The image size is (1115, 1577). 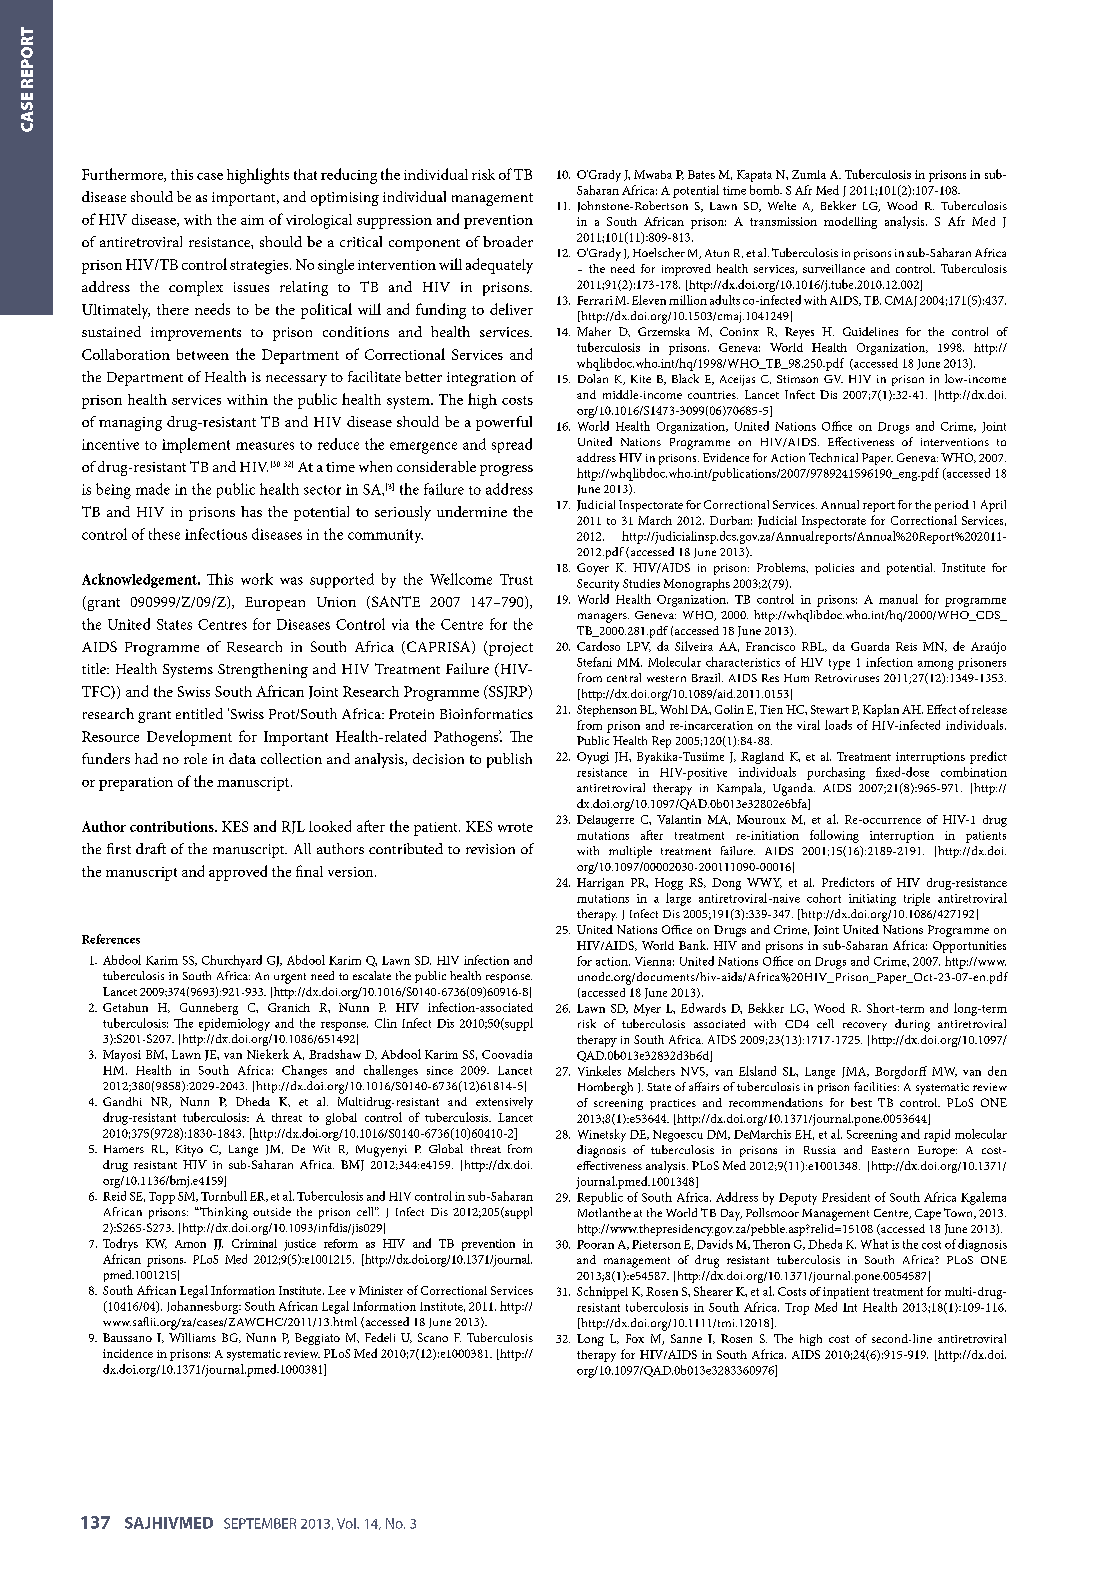 What do you see at coordinates (834, 836) in the screenshot?
I see `following` at bounding box center [834, 836].
